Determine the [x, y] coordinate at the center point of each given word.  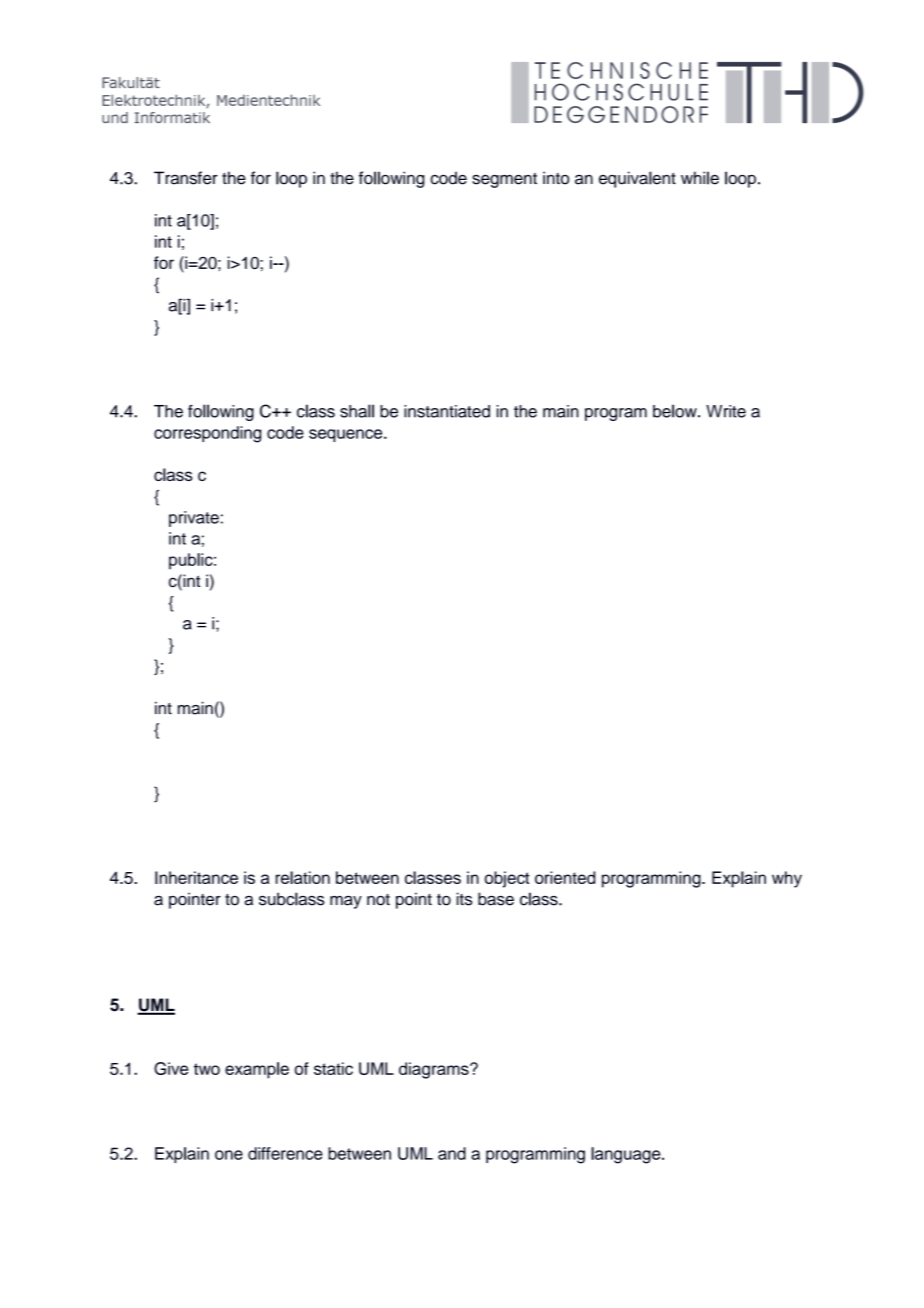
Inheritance [196, 877]
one [229, 1155]
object [507, 879]
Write [726, 411]
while [700, 178]
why [787, 879]
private [194, 519]
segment [504, 180]
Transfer [186, 178]
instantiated [447, 411]
